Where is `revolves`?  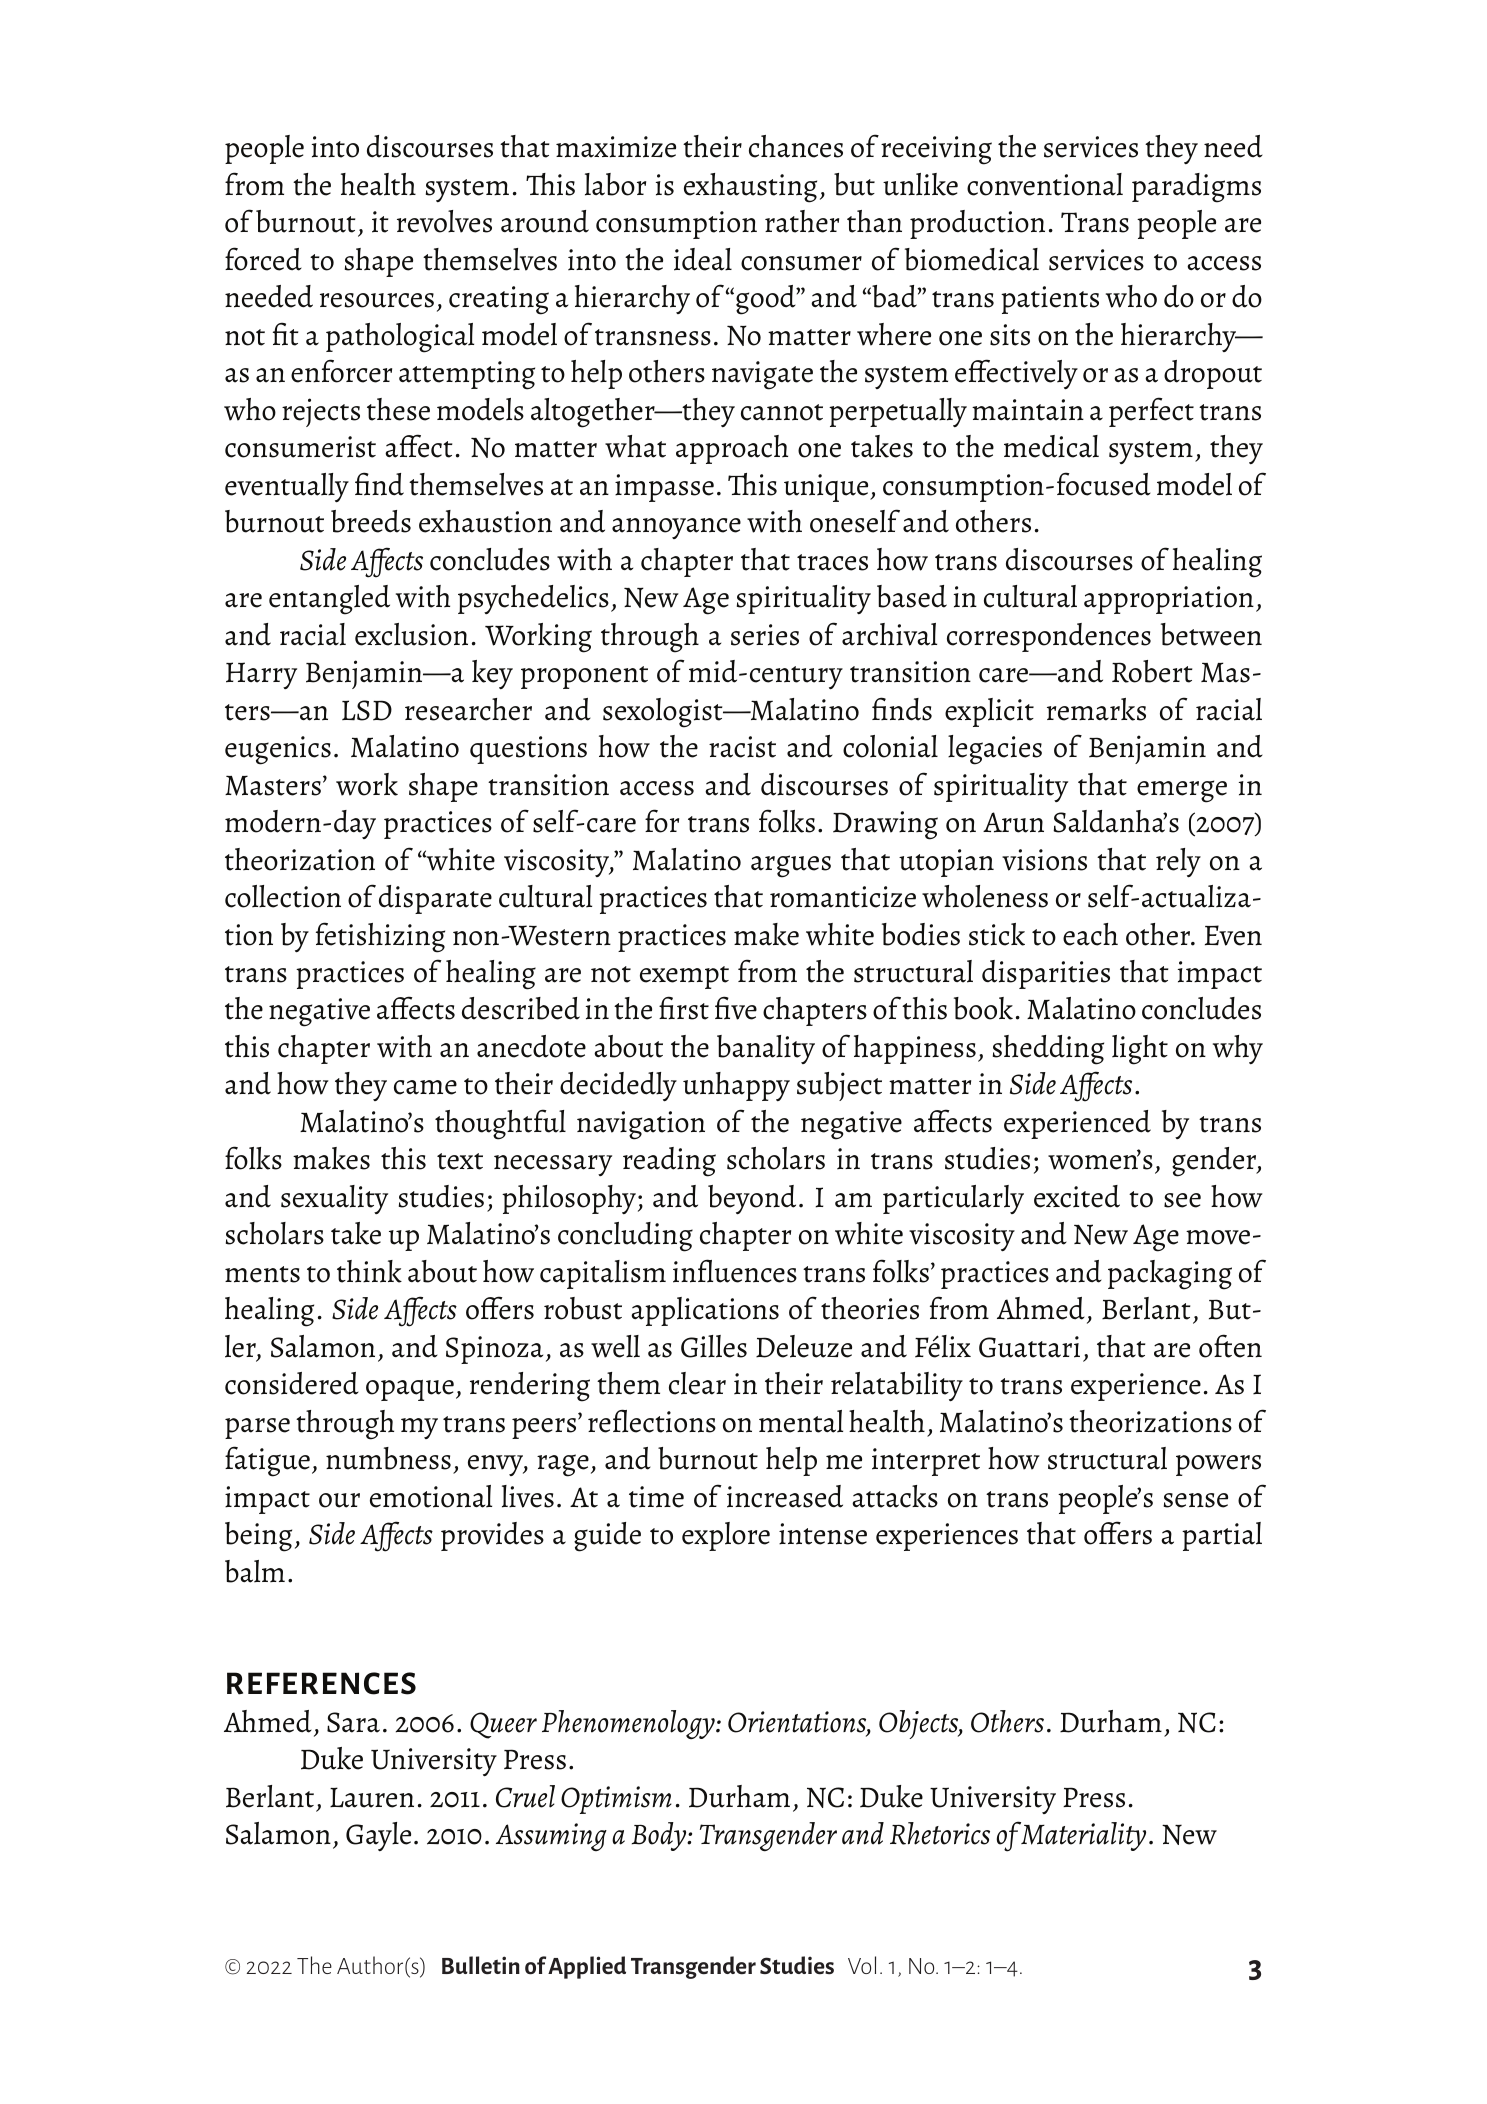 revolves is located at coordinates (444, 221).
